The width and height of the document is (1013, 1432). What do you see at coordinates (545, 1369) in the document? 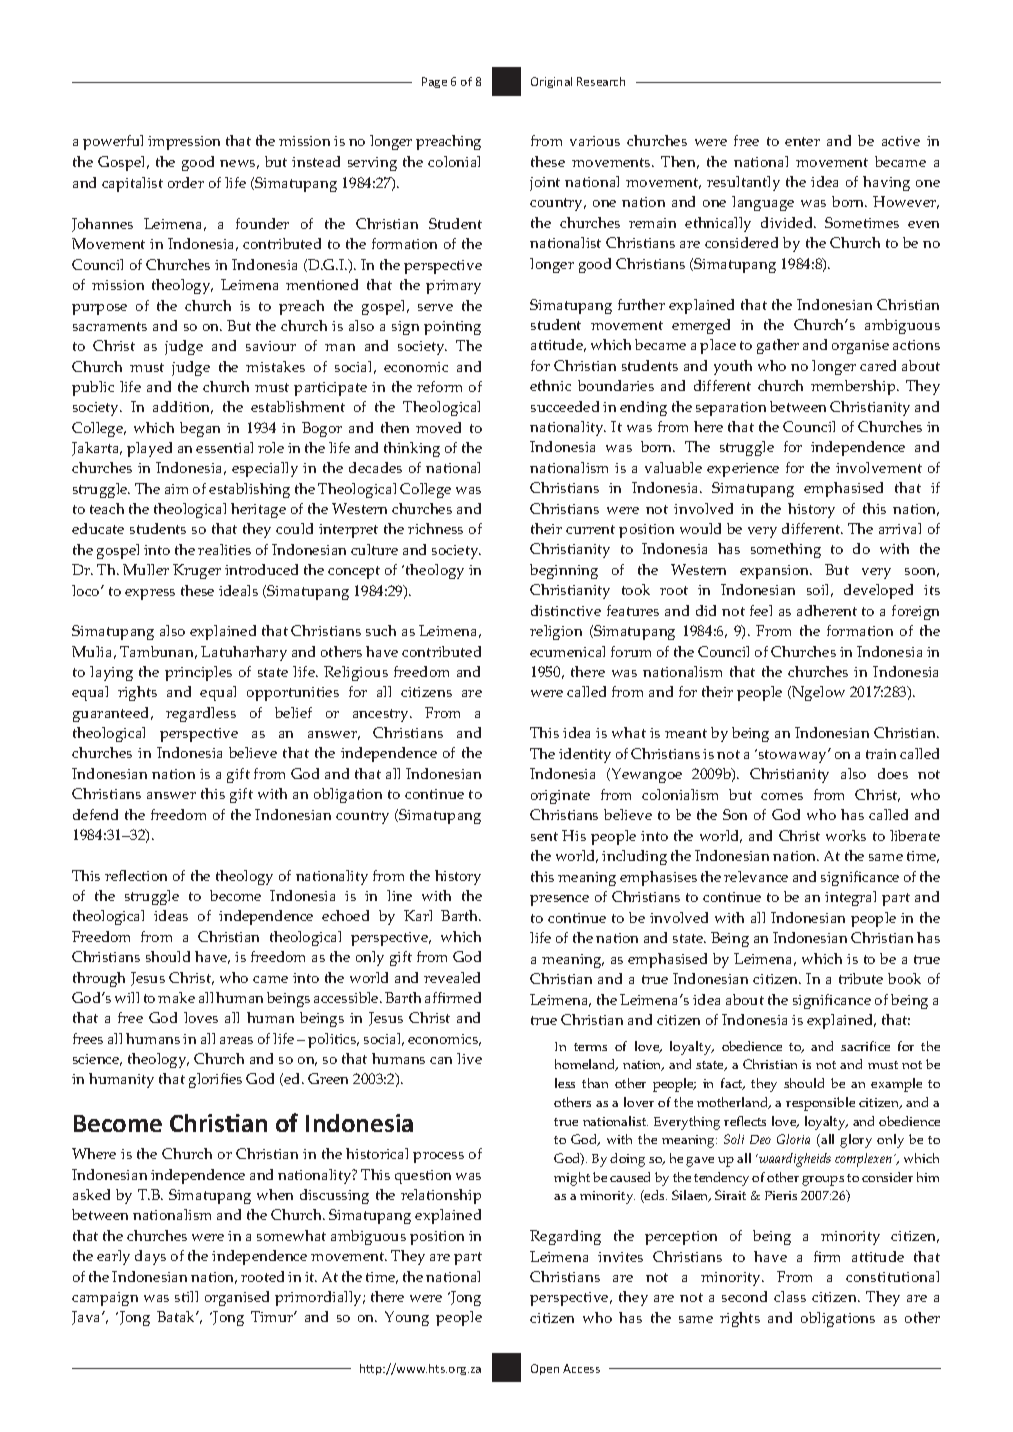
I see `Open` at bounding box center [545, 1369].
